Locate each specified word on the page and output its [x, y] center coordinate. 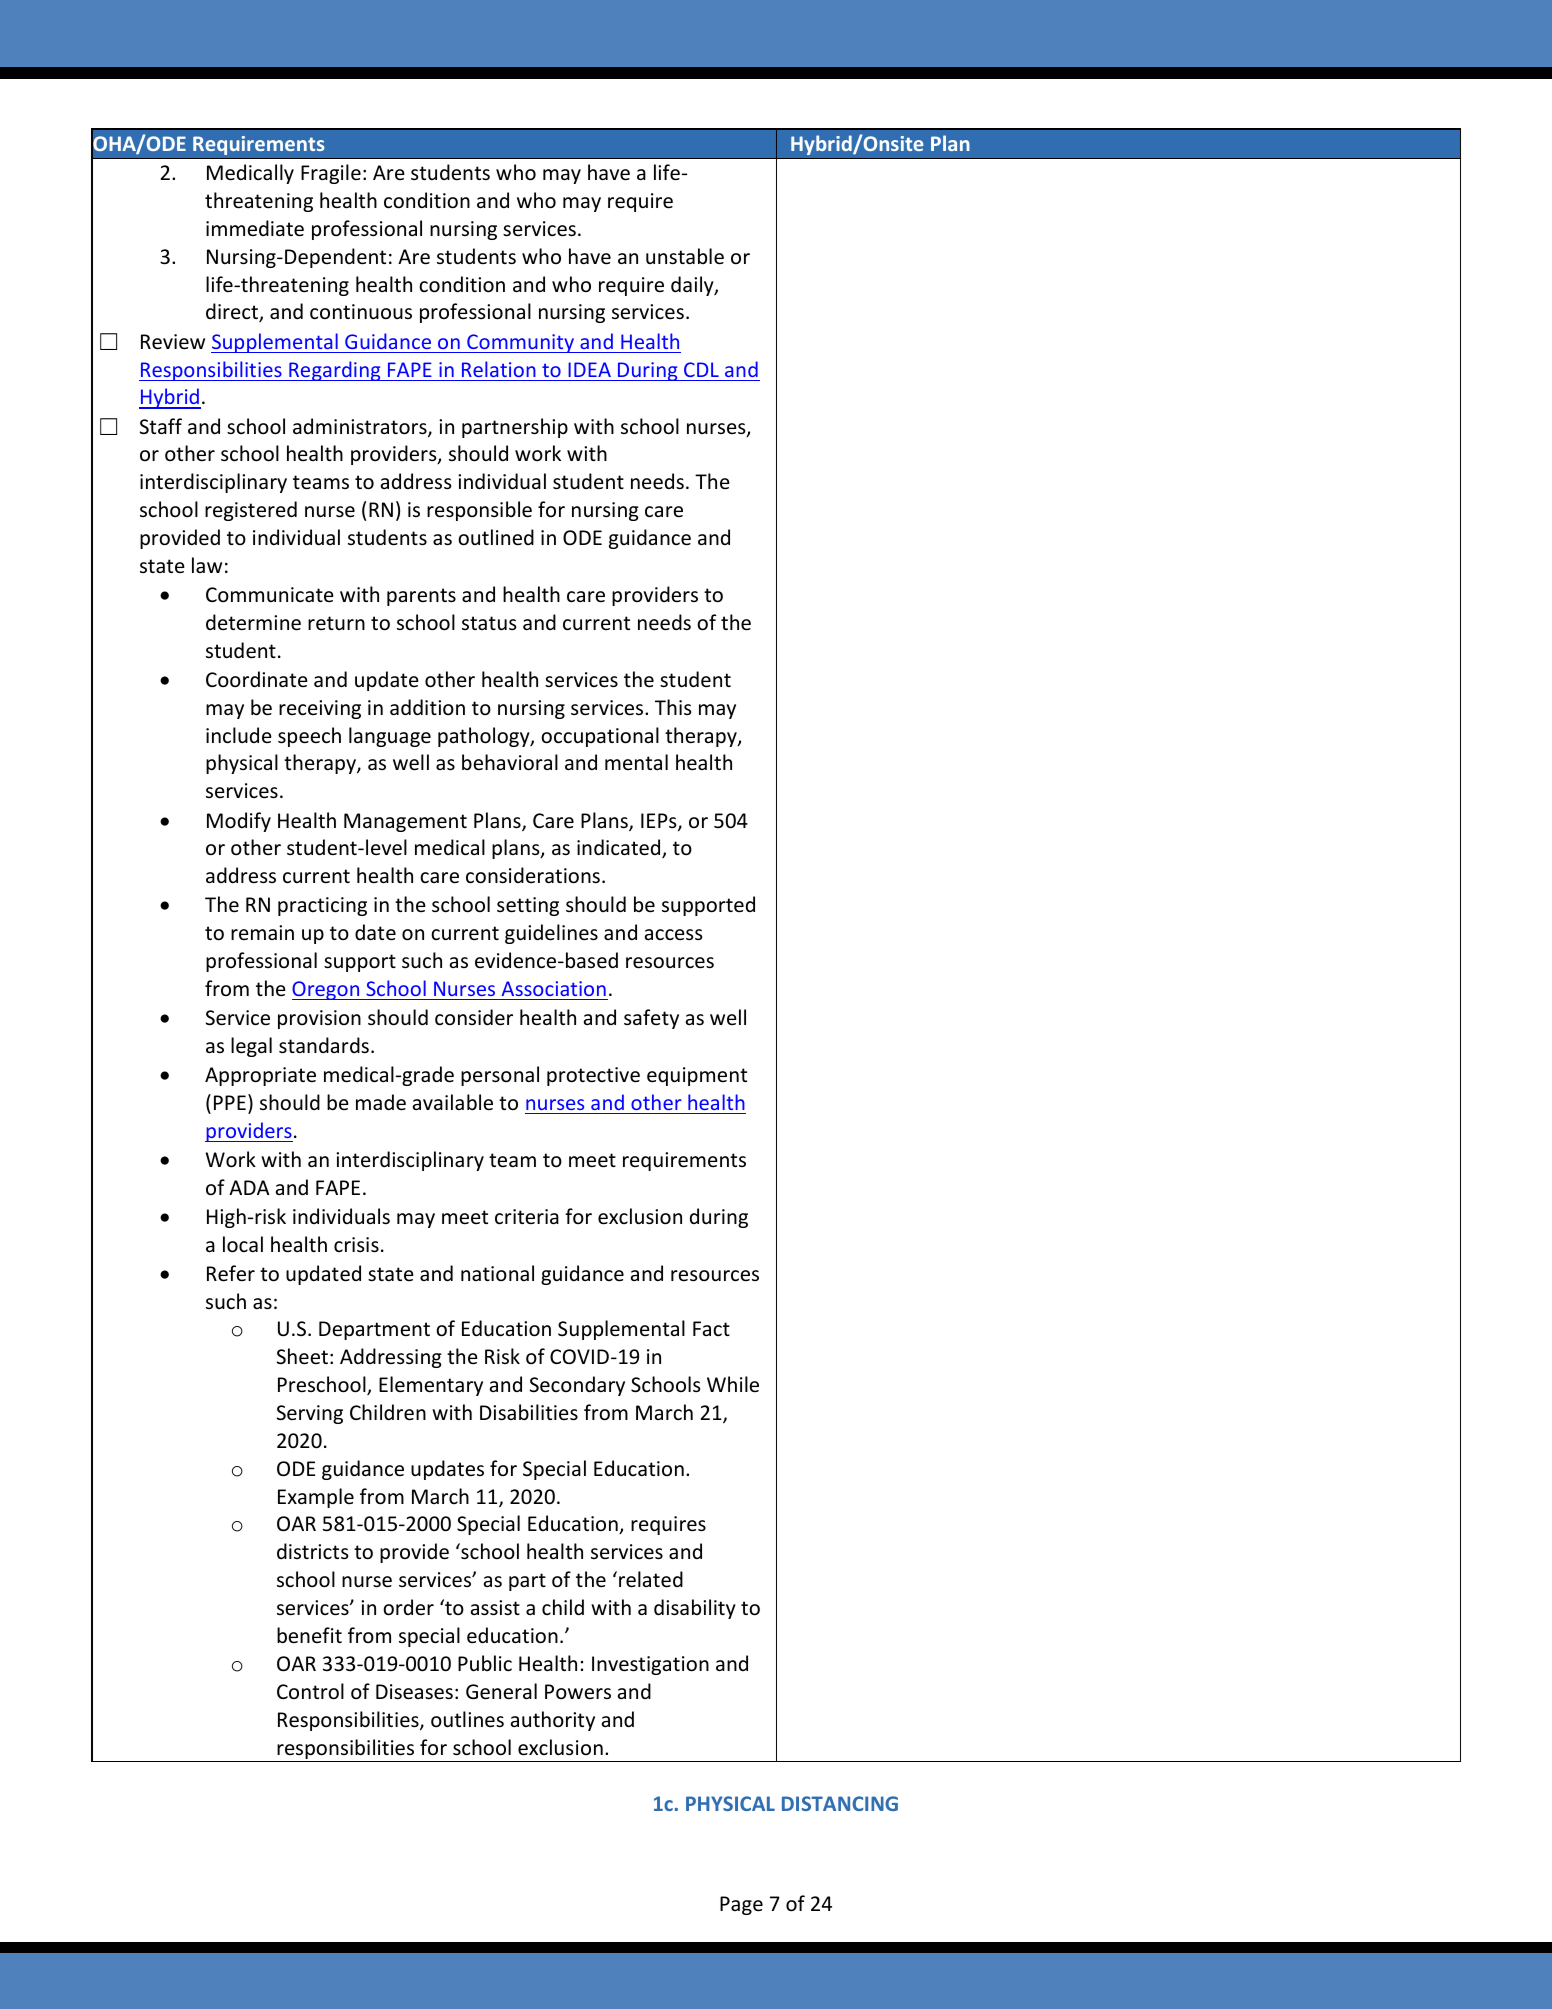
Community [520, 343]
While [733, 1384]
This [673, 707]
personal [500, 1076]
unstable [685, 256]
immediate [255, 228]
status [489, 623]
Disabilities [529, 1412]
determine [253, 622]
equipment [697, 1076]
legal [251, 1047]
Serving [310, 1414]
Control [310, 1691]
